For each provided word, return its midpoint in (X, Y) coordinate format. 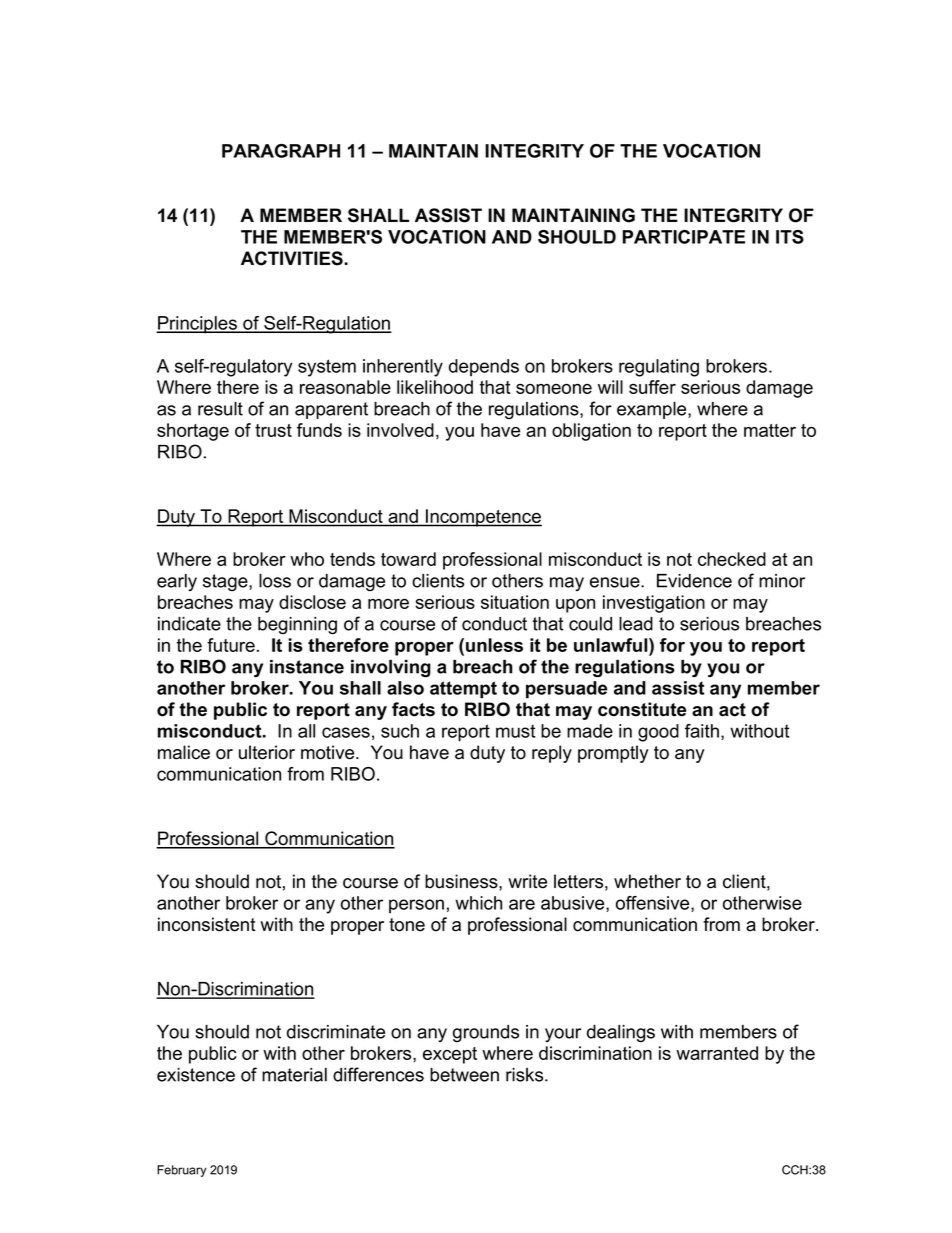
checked (732, 559)
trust (273, 430)
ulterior (267, 752)
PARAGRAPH (281, 151)
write (527, 881)
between (464, 1075)
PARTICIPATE (684, 237)
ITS (790, 237)
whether (647, 881)
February (181, 1171)
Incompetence (483, 518)
